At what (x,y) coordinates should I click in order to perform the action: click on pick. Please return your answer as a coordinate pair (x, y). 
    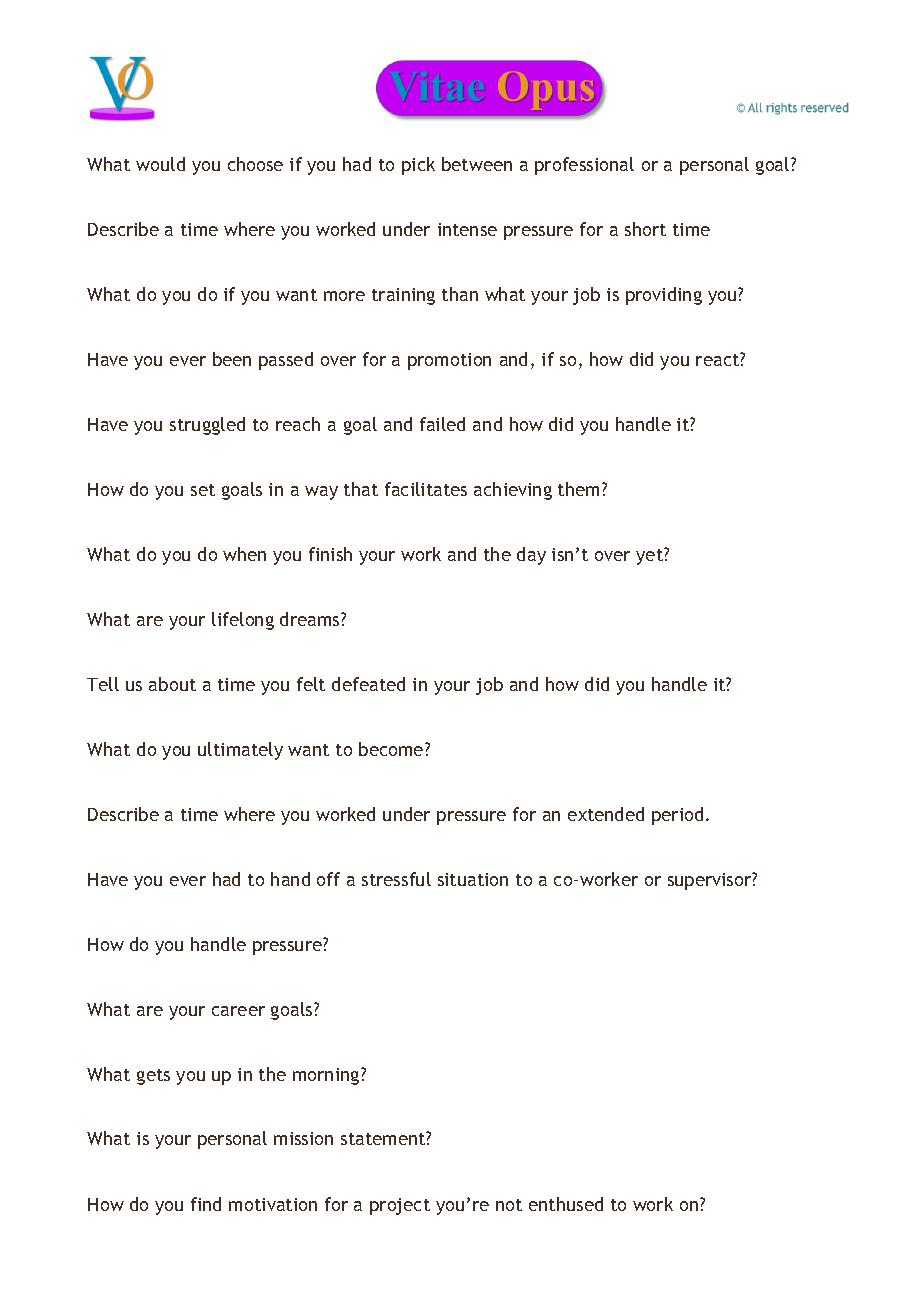
    Looking at the image, I should click on (418, 166).
